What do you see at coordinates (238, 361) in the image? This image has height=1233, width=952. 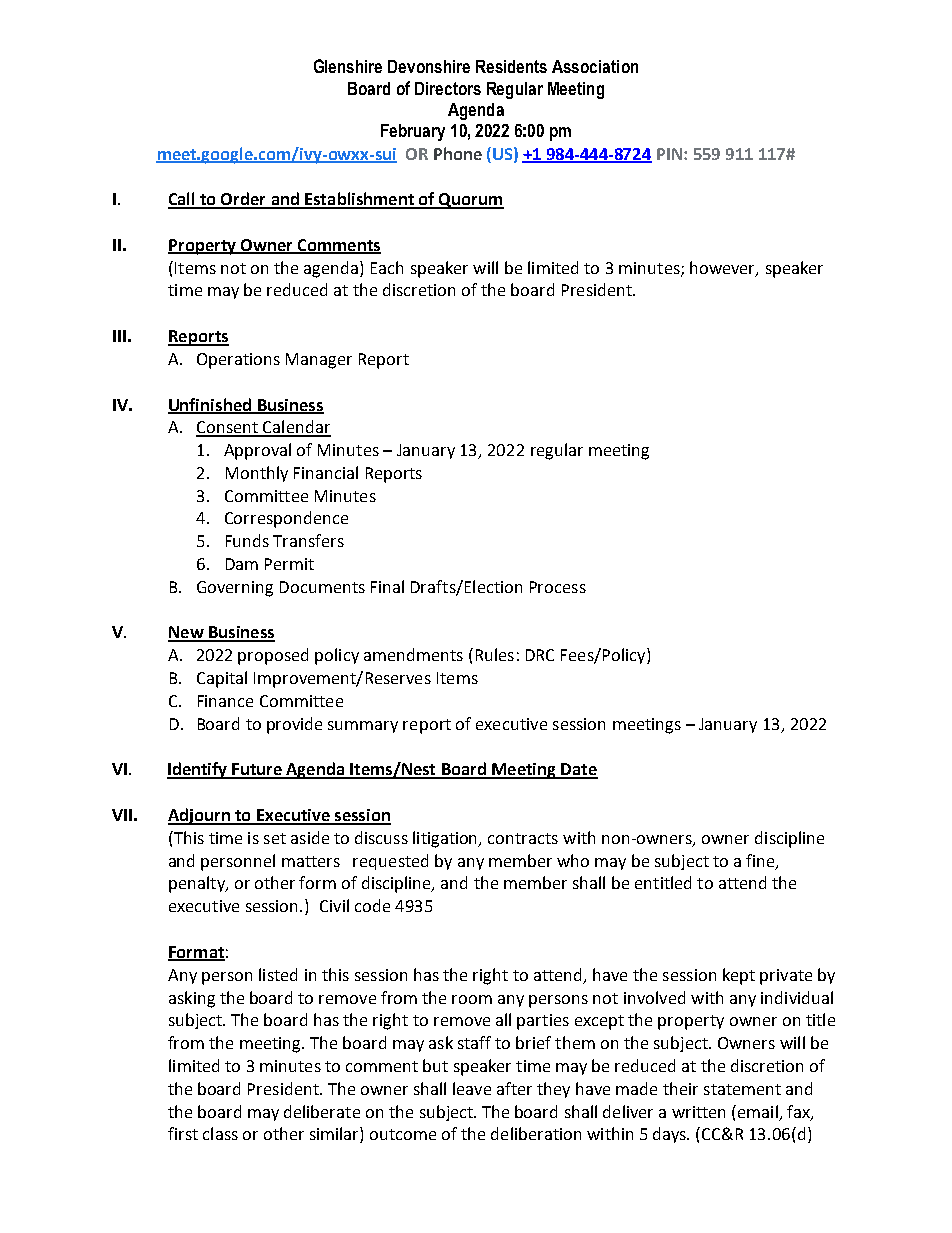 I see `Operations` at bounding box center [238, 361].
